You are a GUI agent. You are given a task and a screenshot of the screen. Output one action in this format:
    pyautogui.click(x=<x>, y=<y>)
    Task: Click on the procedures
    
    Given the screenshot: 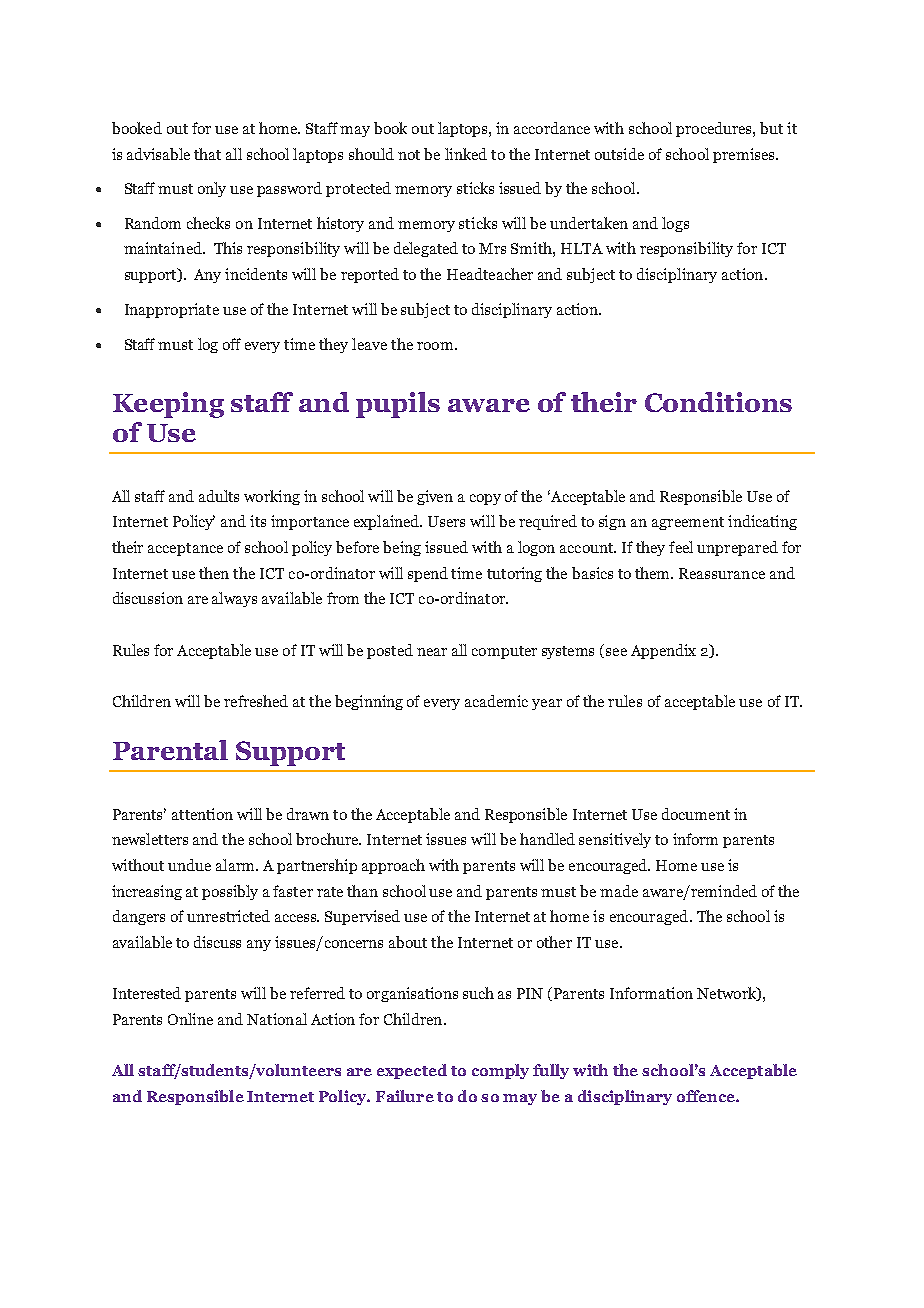 What is the action you would take?
    pyautogui.click(x=715, y=129)
